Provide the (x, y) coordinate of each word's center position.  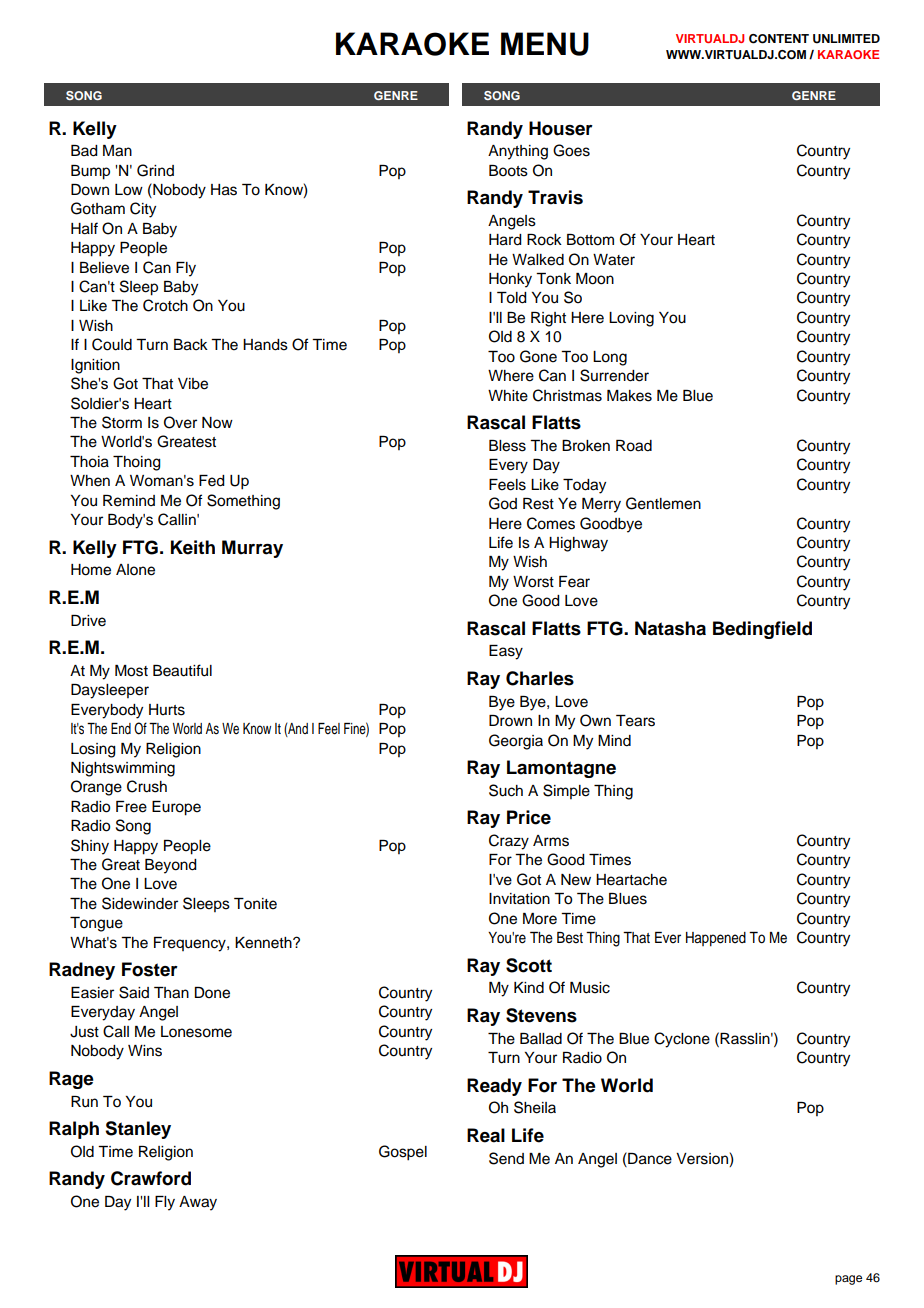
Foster (150, 969)
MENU (545, 44)
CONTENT (779, 39)
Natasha (670, 628)
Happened (716, 939)
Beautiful (182, 670)
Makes (629, 396)
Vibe (193, 384)
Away (198, 1203)
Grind (155, 170)
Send (506, 1158)
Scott (529, 965)
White (508, 396)
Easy (506, 652)
